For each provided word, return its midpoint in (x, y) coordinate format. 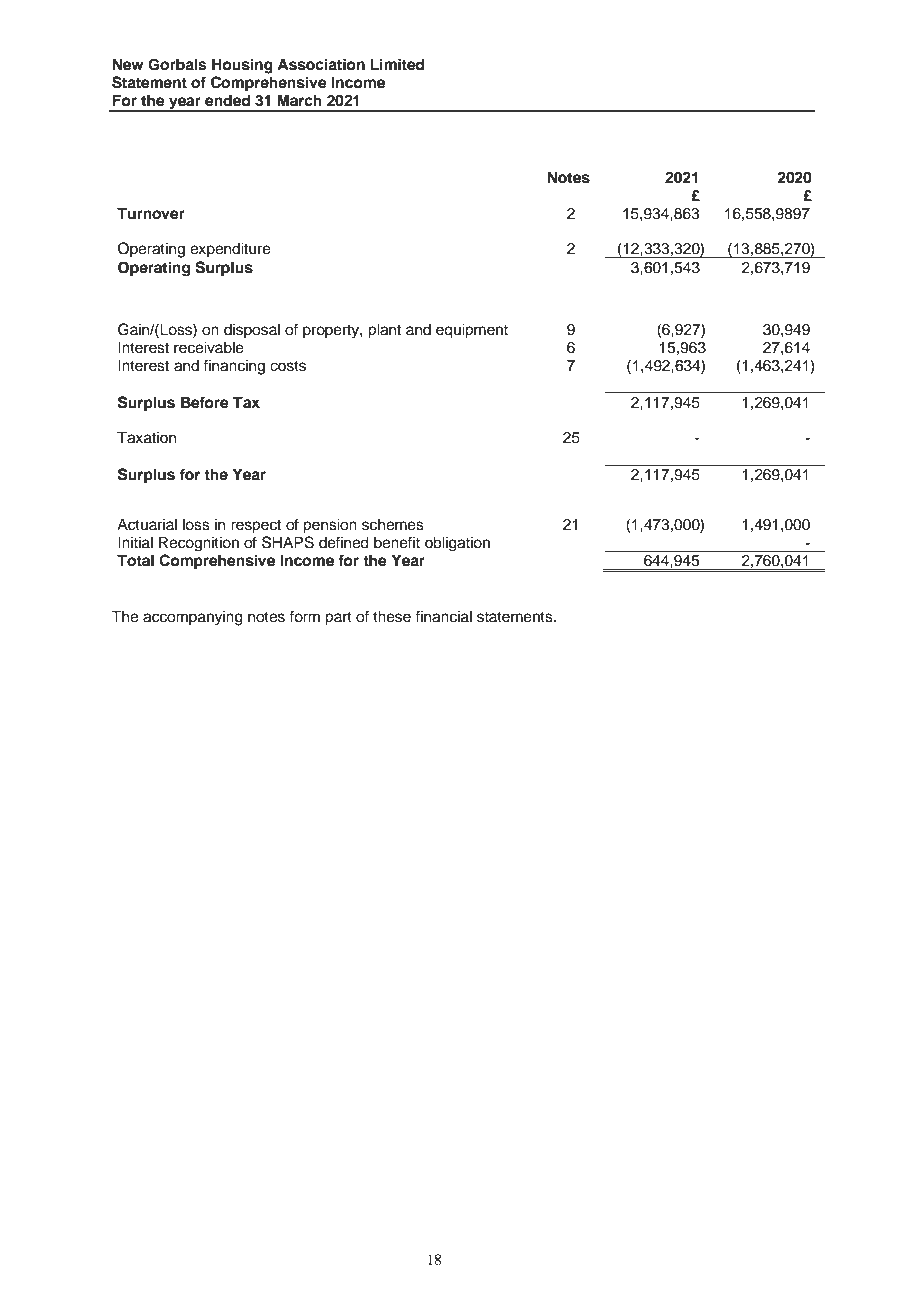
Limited (397, 64)
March (299, 100)
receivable (209, 347)
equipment (472, 331)
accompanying (193, 618)
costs (288, 366)
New (128, 64)
